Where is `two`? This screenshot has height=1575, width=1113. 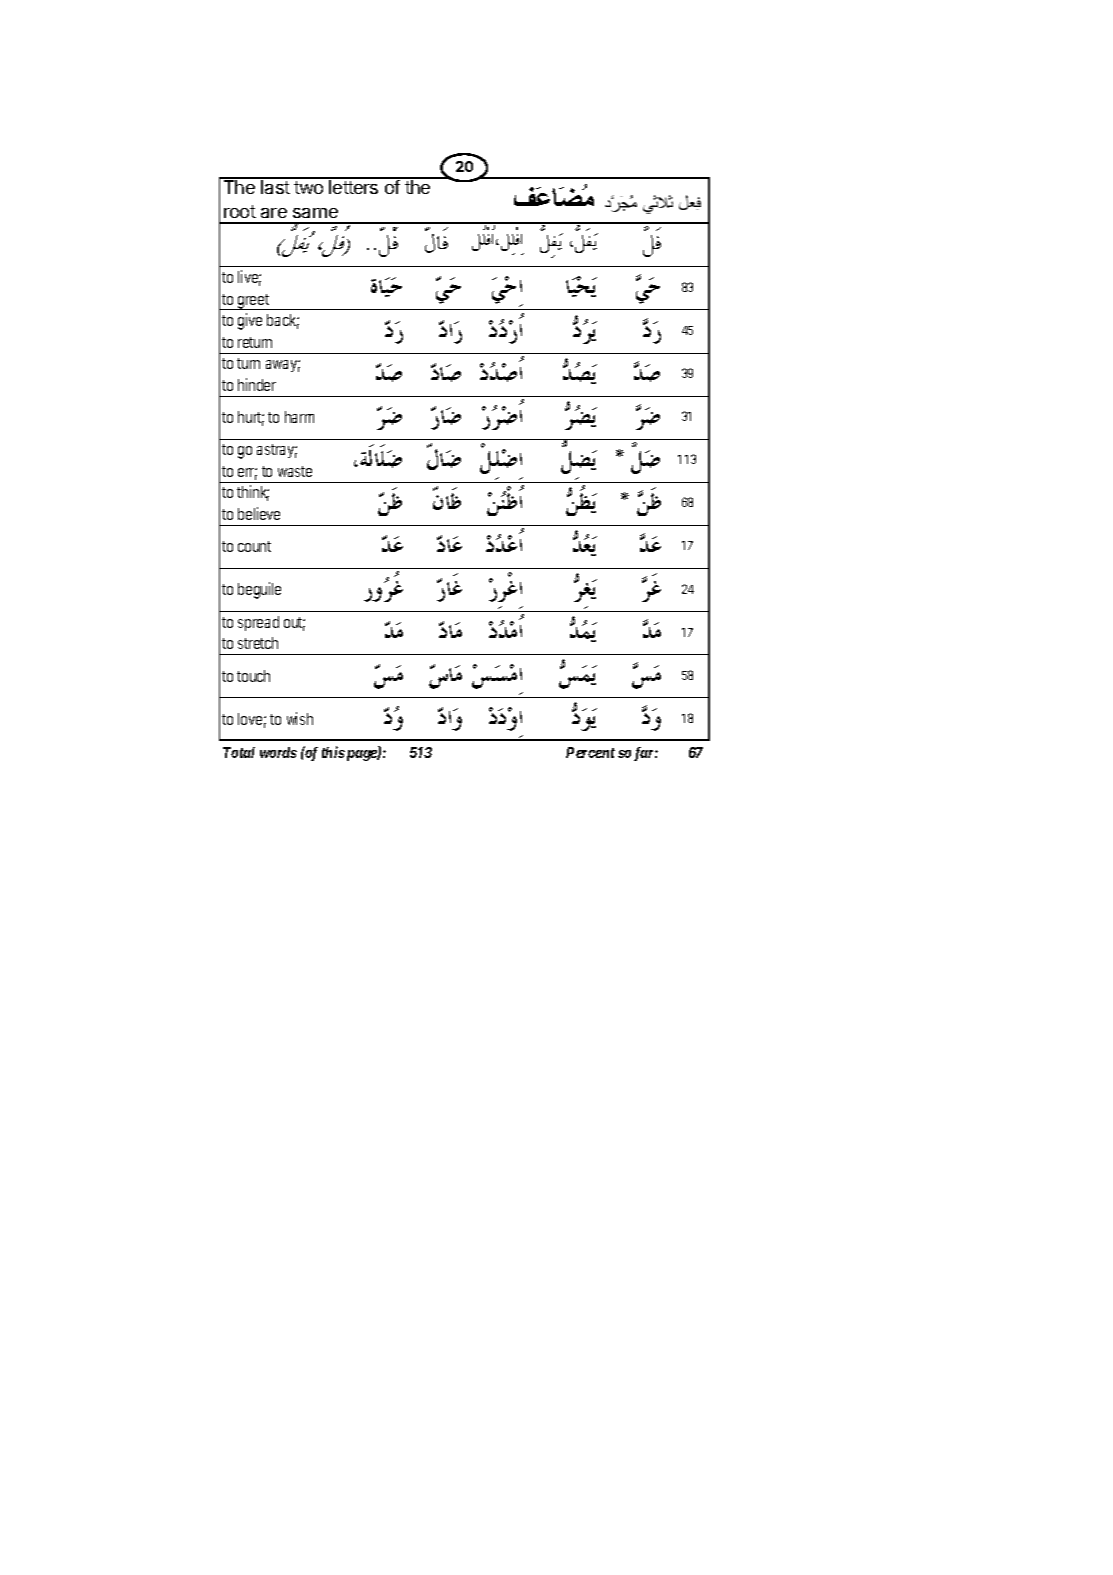 two is located at coordinates (308, 187).
